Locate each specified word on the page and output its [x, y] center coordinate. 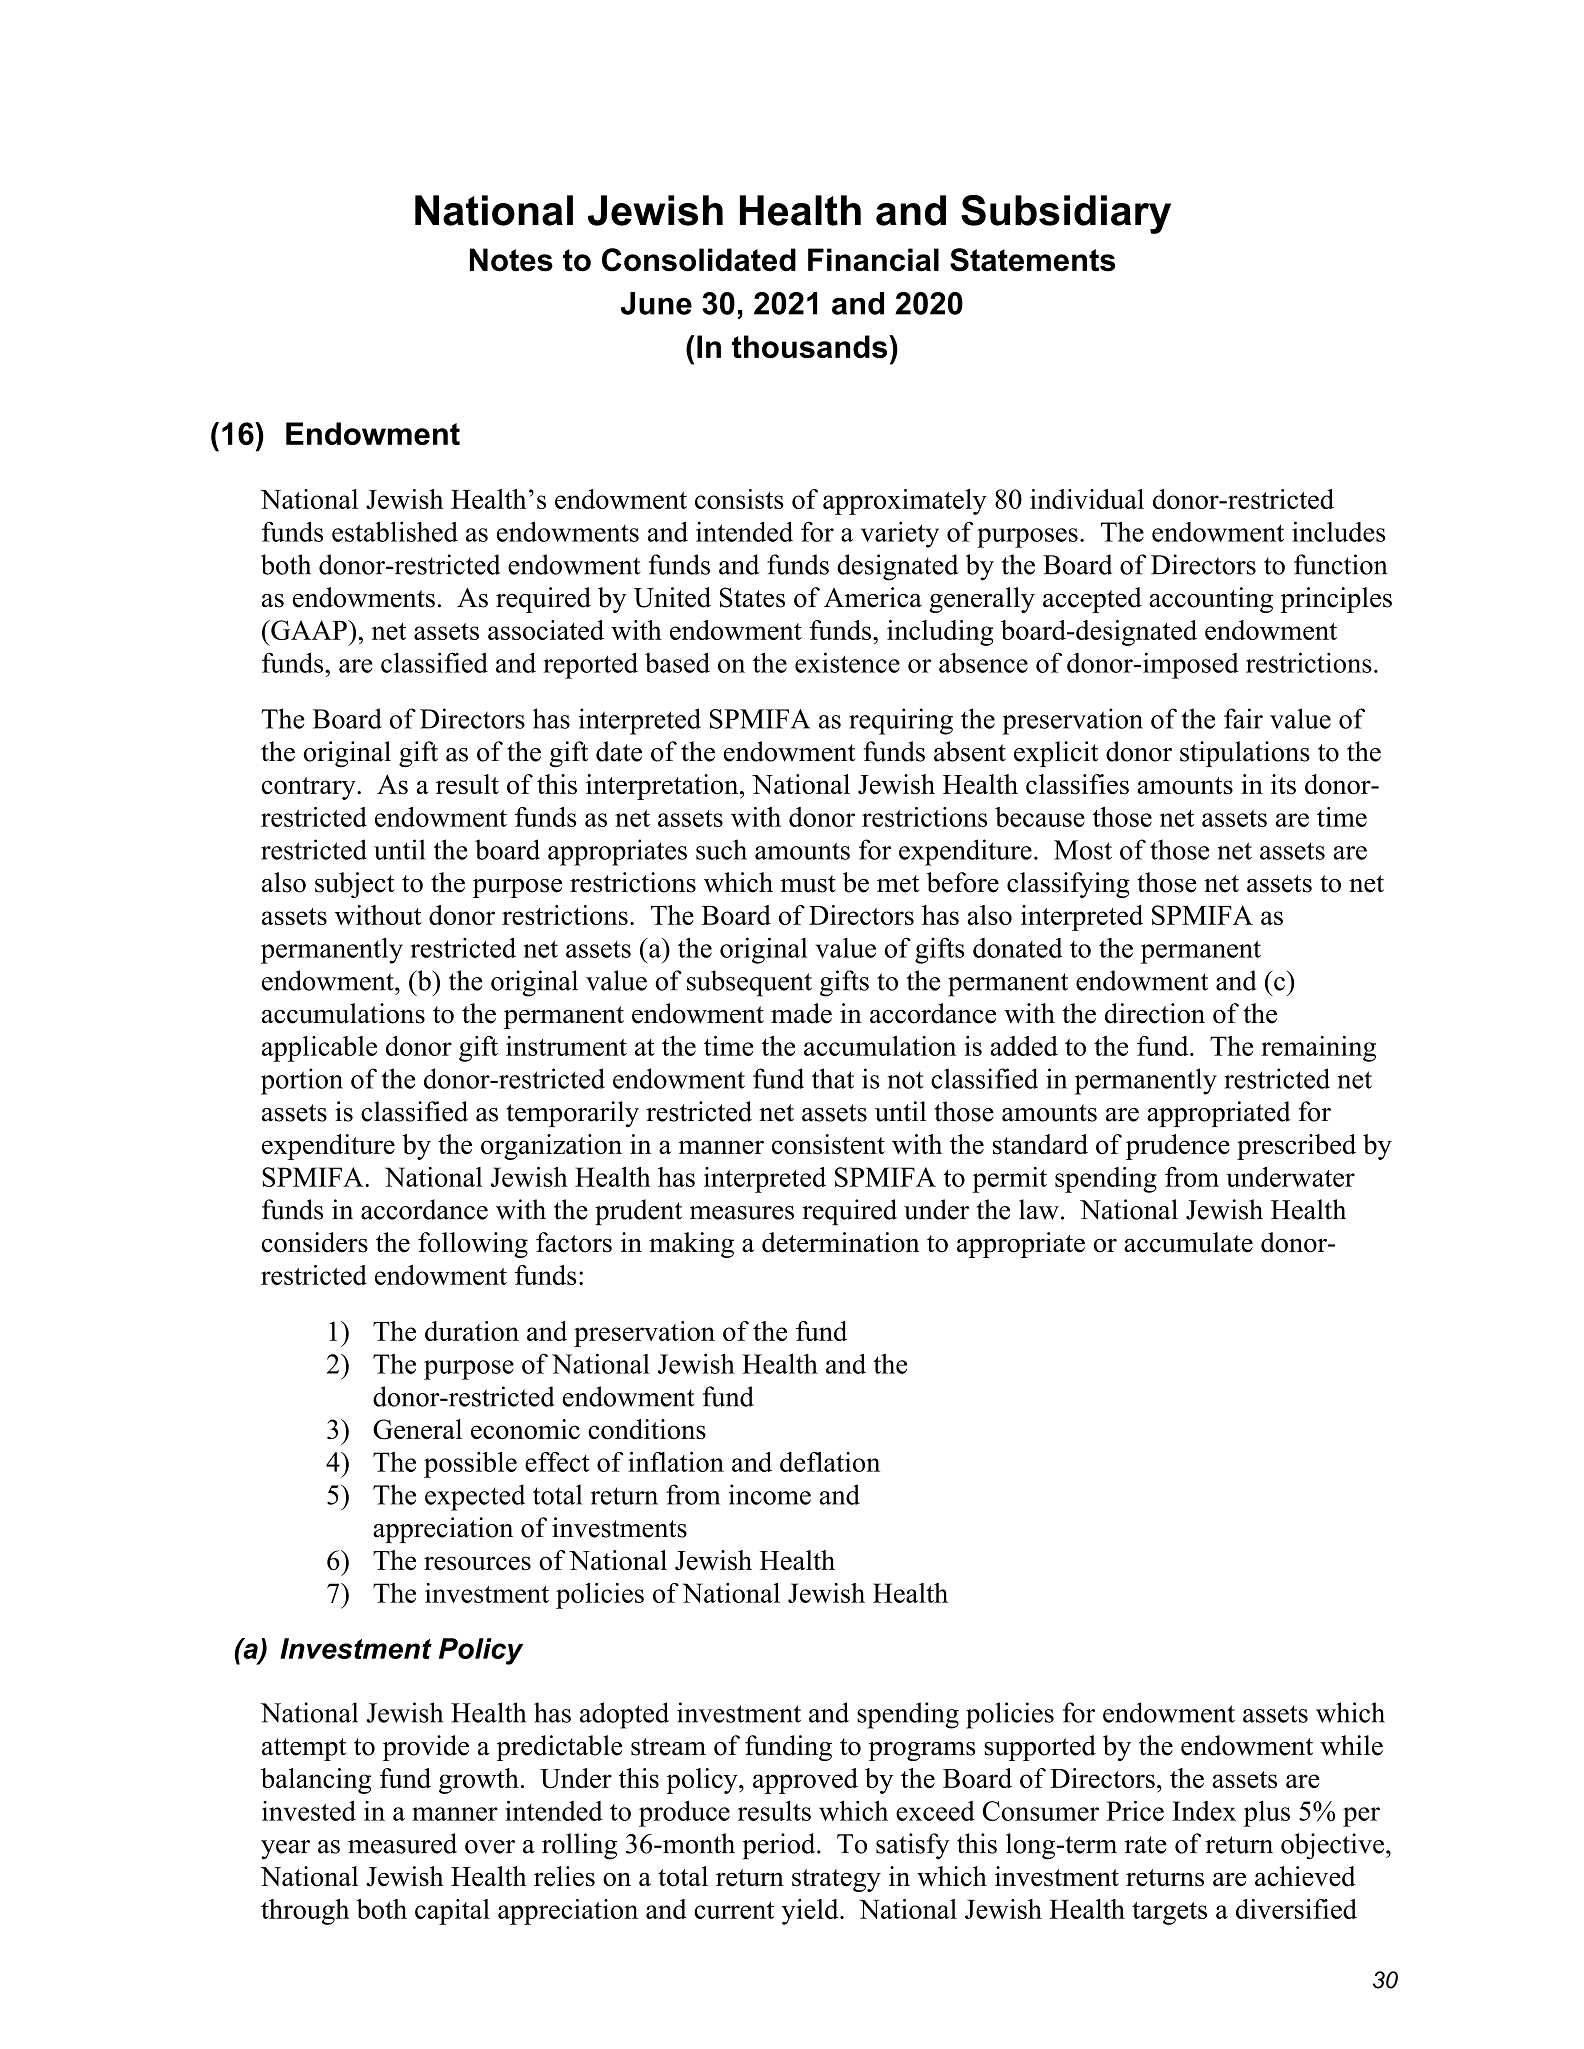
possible [470, 1465]
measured [402, 1843]
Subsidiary [1066, 214]
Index [1204, 1811]
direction [1155, 1013]
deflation [830, 1462]
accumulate [1188, 1242]
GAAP [309, 630]
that [833, 1078]
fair [1243, 718]
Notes [511, 260]
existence [847, 662]
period [780, 1846]
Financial [873, 260]
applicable [319, 1049]
